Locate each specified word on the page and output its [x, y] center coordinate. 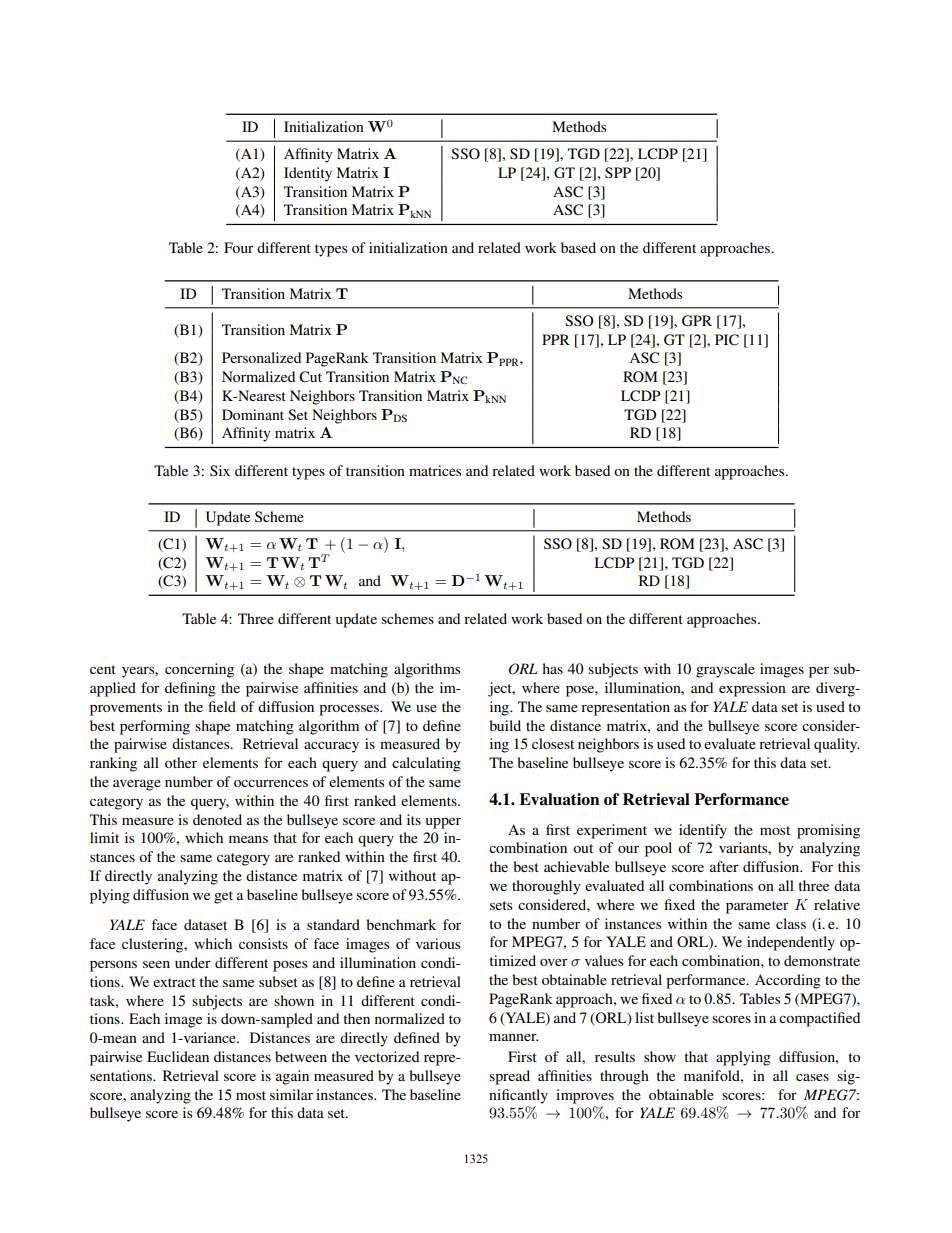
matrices [435, 470]
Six [220, 470]
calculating [426, 764]
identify [703, 831]
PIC [727, 340]
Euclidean [178, 1056]
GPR [697, 321]
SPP [618, 172]
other [181, 762]
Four [239, 247]
